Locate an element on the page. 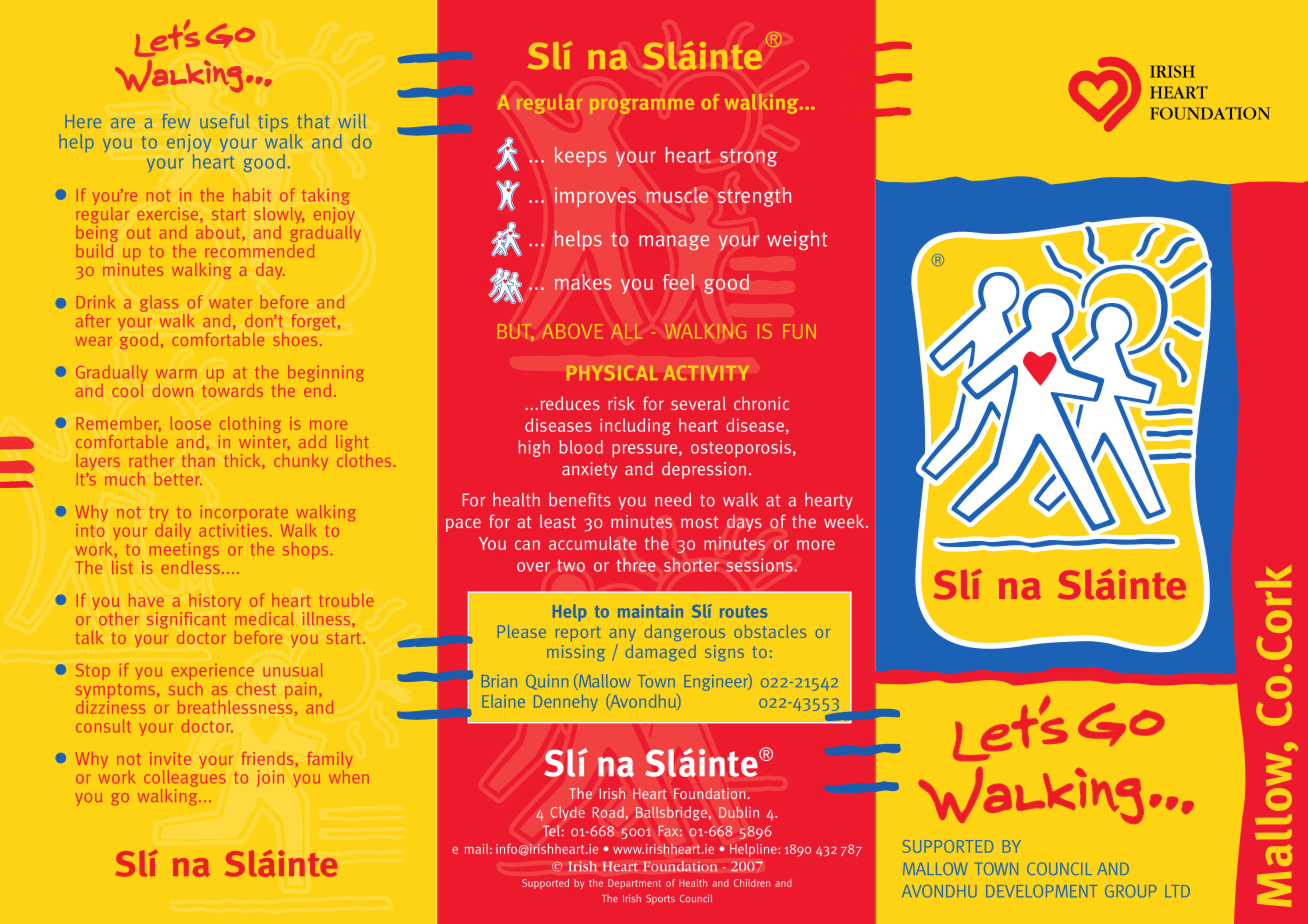 This document has height=924, width=1308. FUN is located at coordinates (799, 331).
